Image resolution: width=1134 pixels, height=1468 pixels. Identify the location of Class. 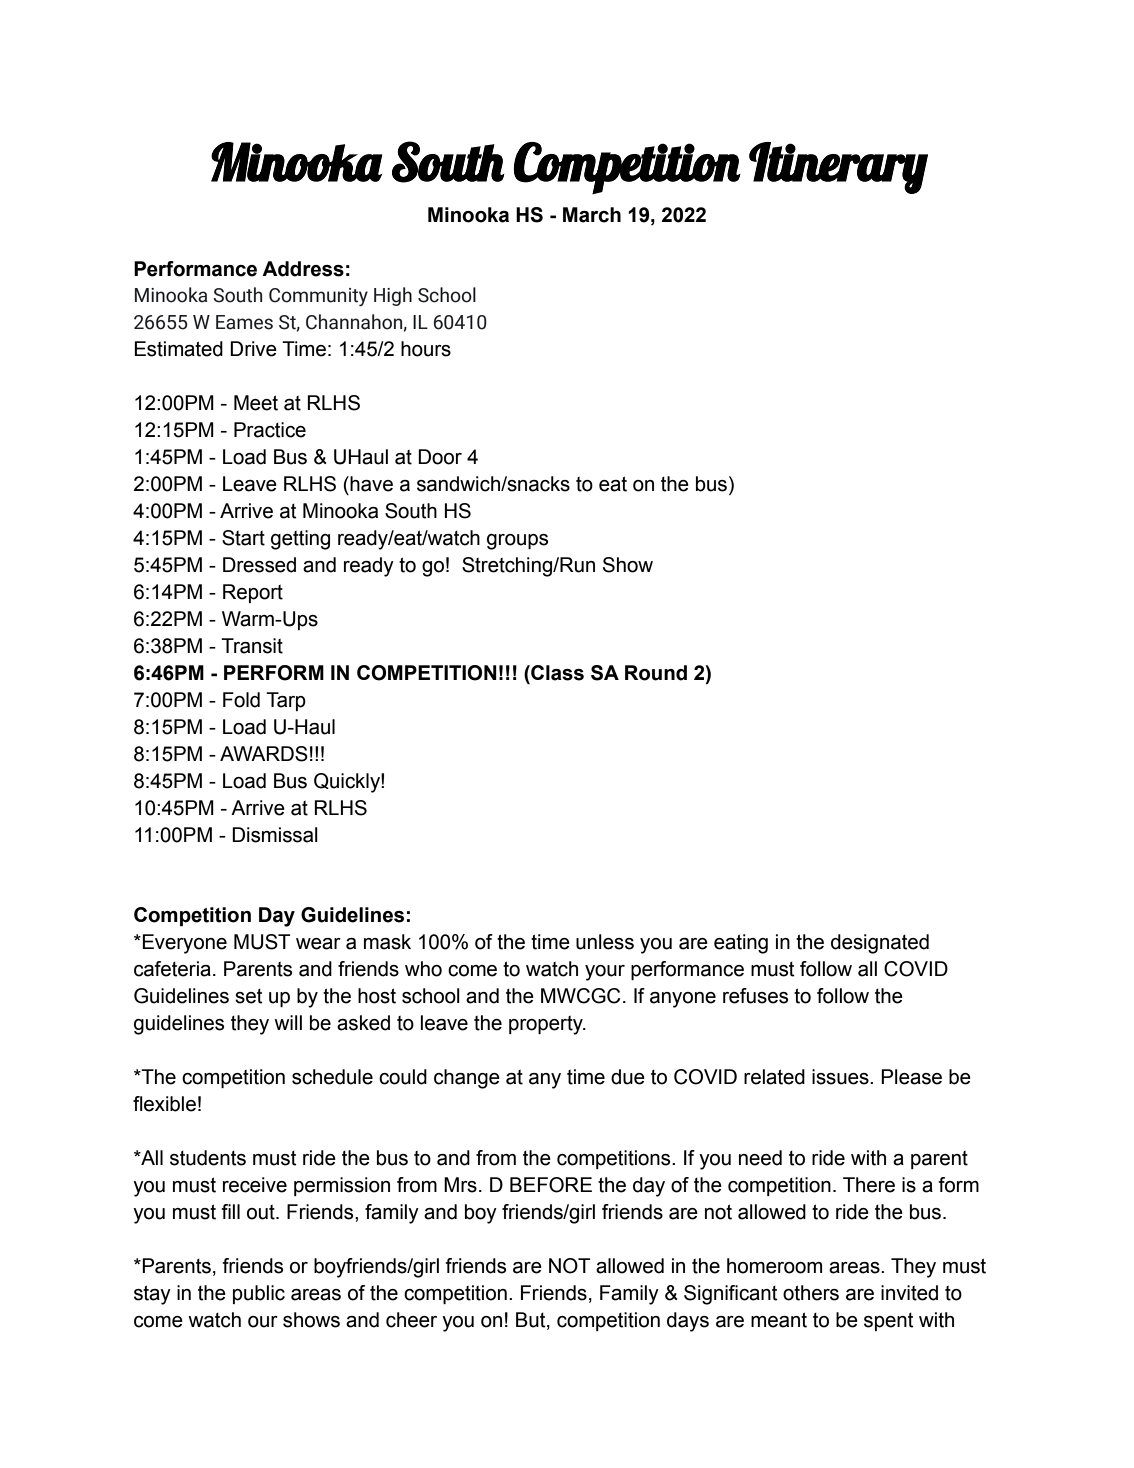
(556, 673).
